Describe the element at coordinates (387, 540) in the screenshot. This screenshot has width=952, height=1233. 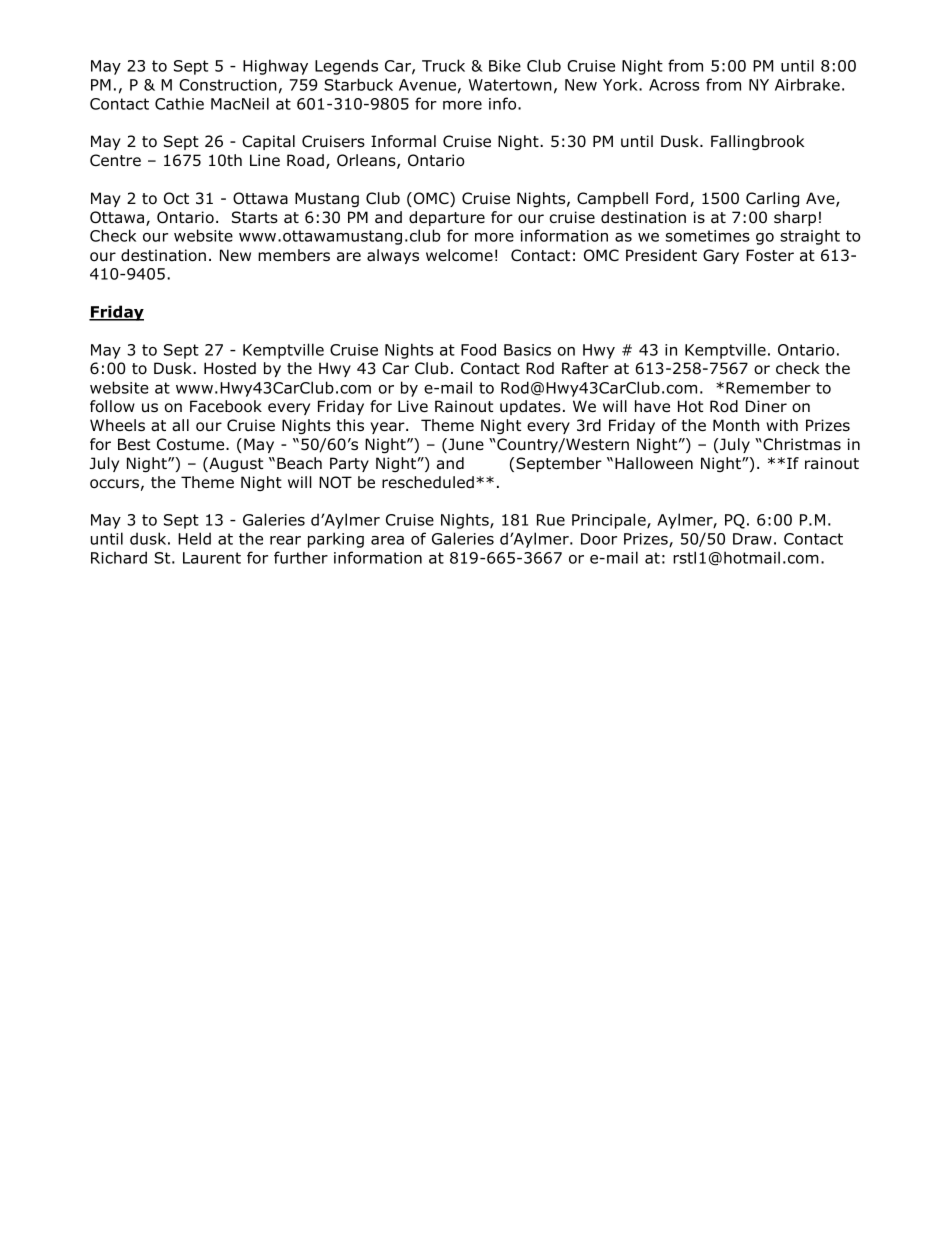
I see `area` at that location.
